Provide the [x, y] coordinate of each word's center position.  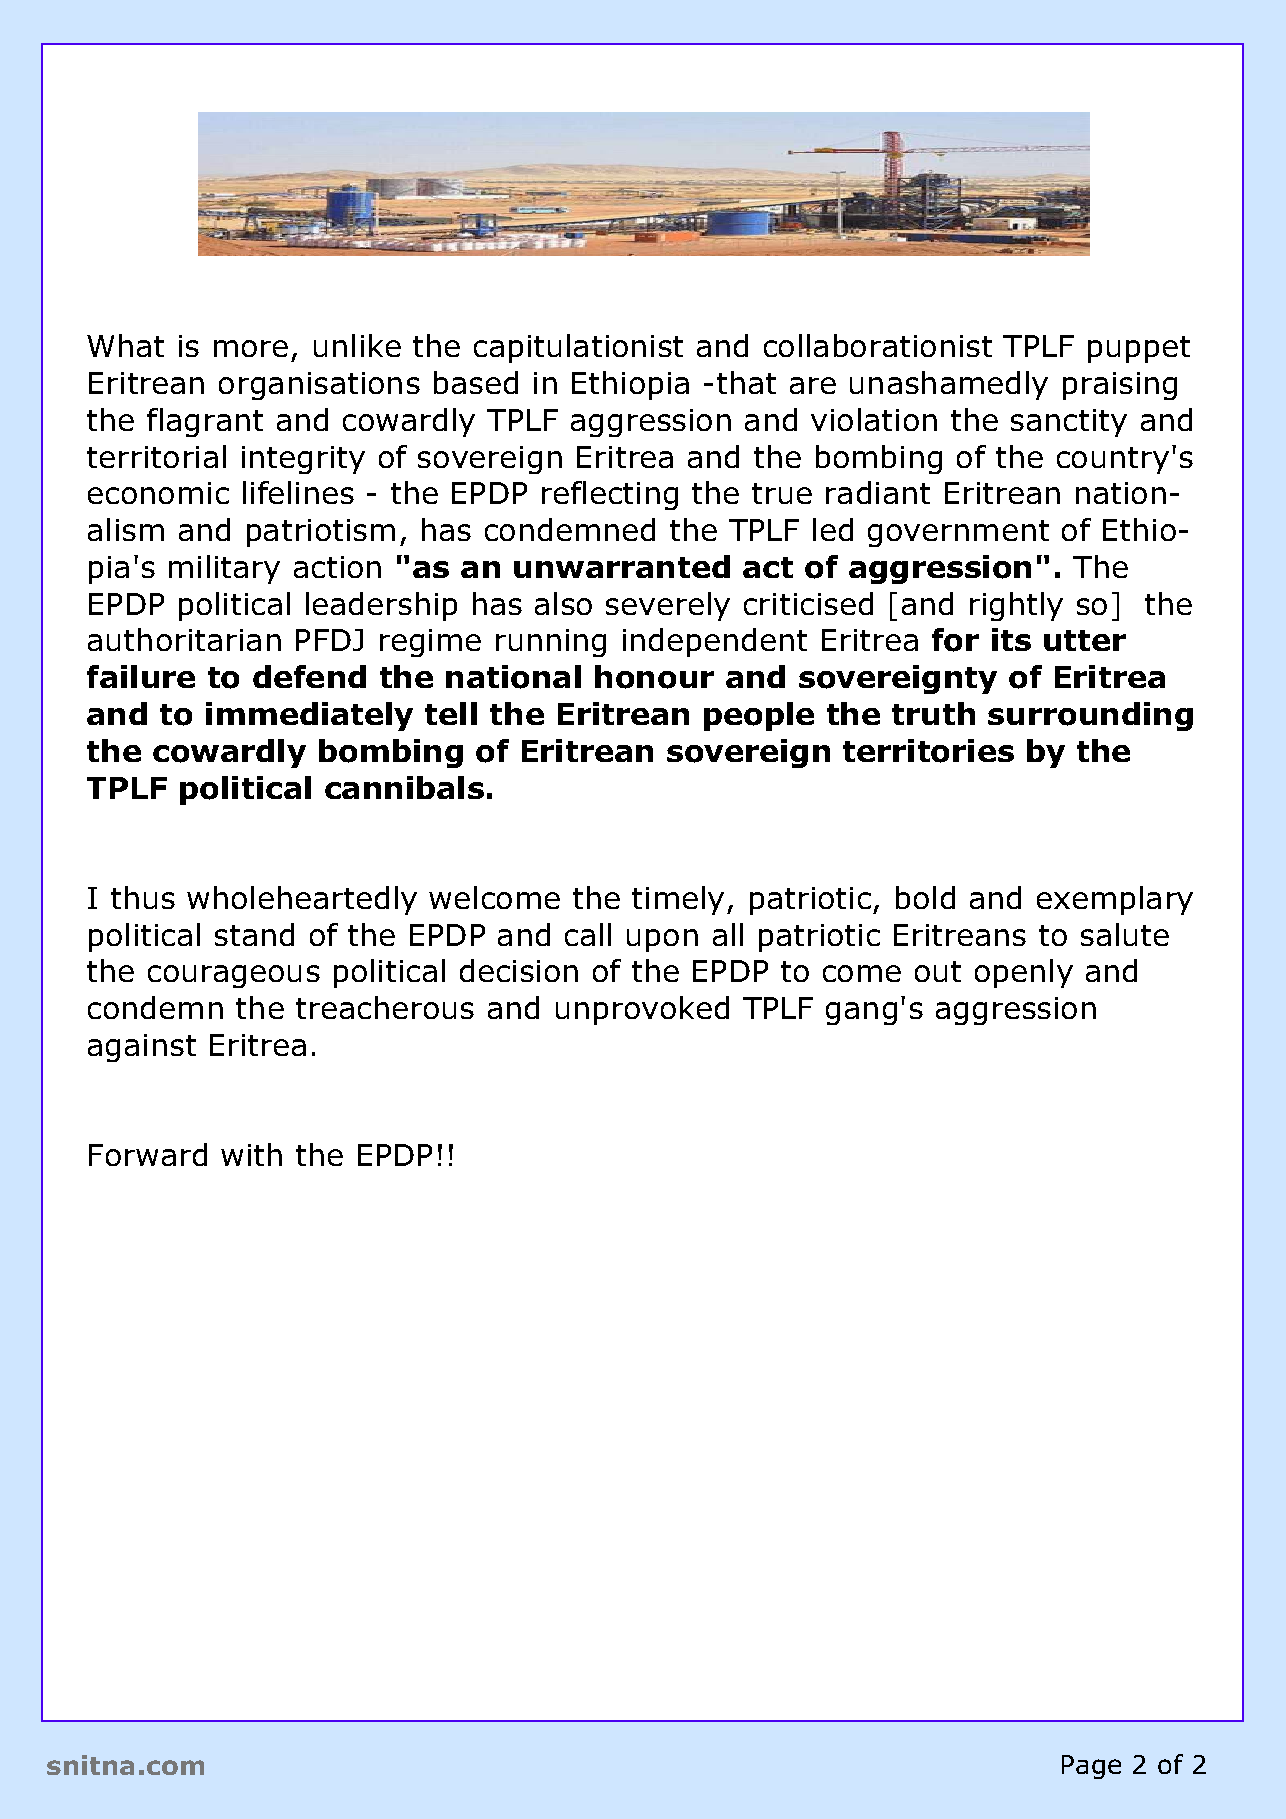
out [938, 971]
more [251, 348]
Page [1091, 1767]
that [746, 382]
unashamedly [949, 385]
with [251, 1154]
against [142, 1048]
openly [1024, 973]
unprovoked [642, 1010]
